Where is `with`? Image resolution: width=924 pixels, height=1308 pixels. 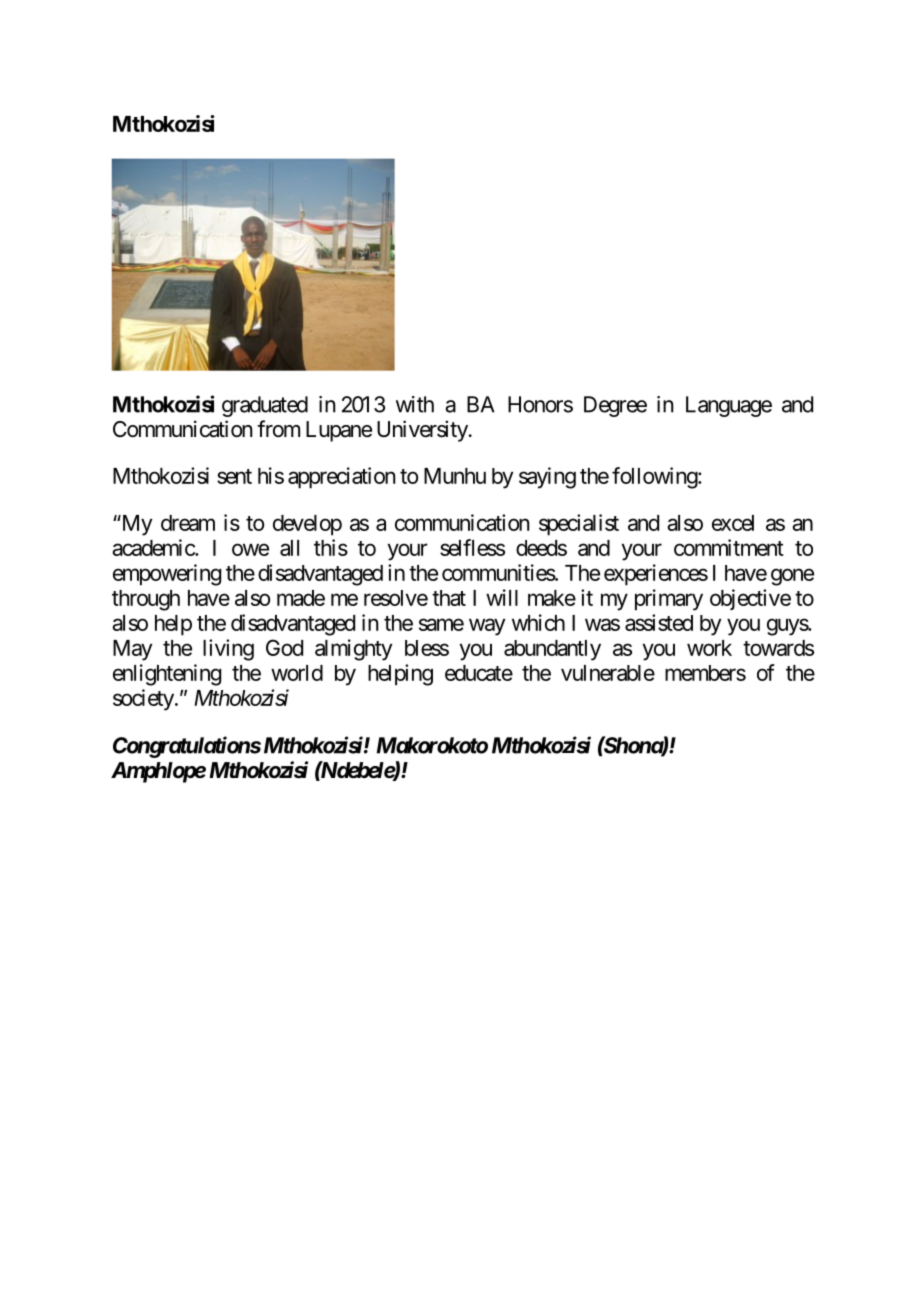 with is located at coordinates (415, 404).
